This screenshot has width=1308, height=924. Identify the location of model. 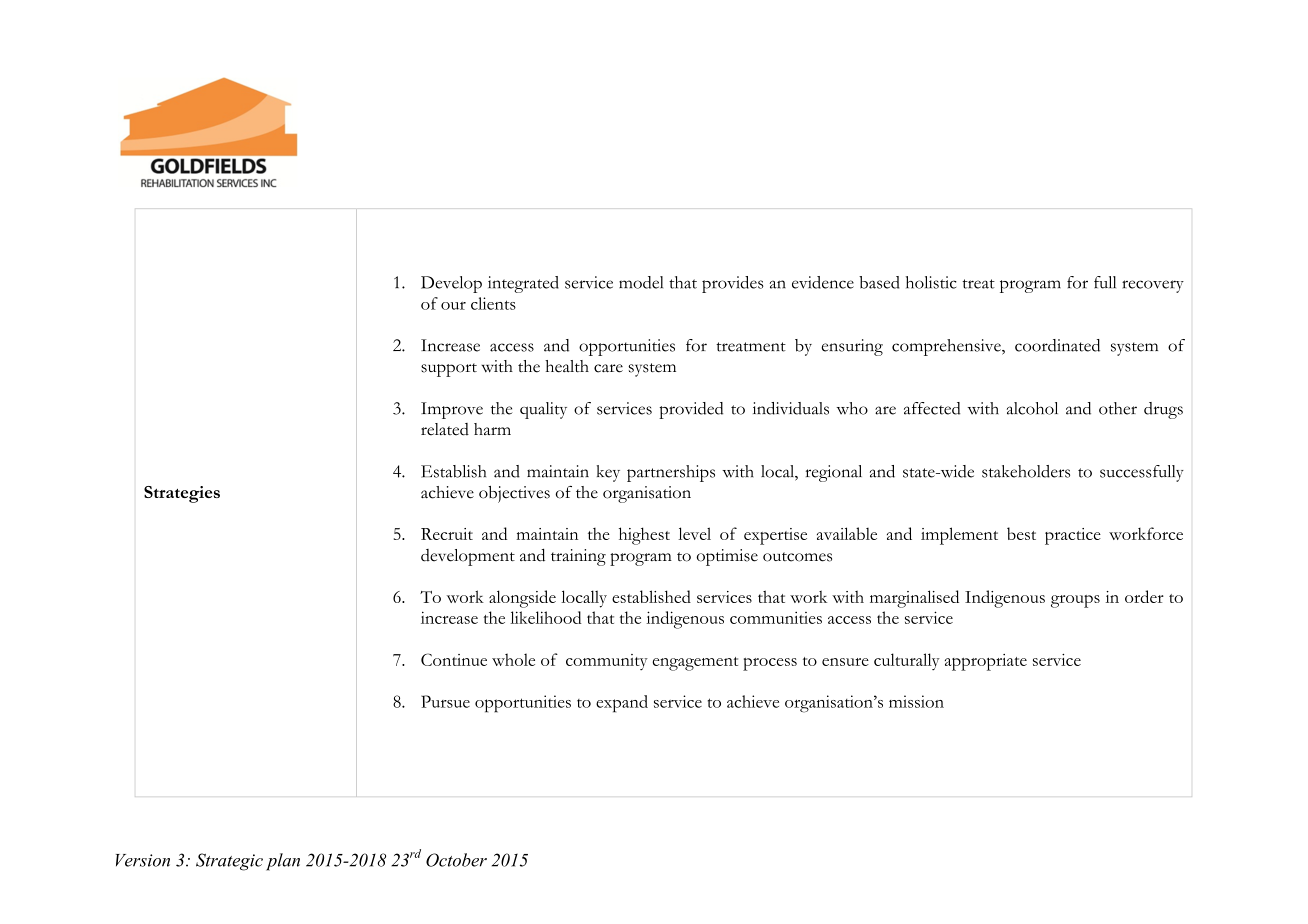
(641, 282).
